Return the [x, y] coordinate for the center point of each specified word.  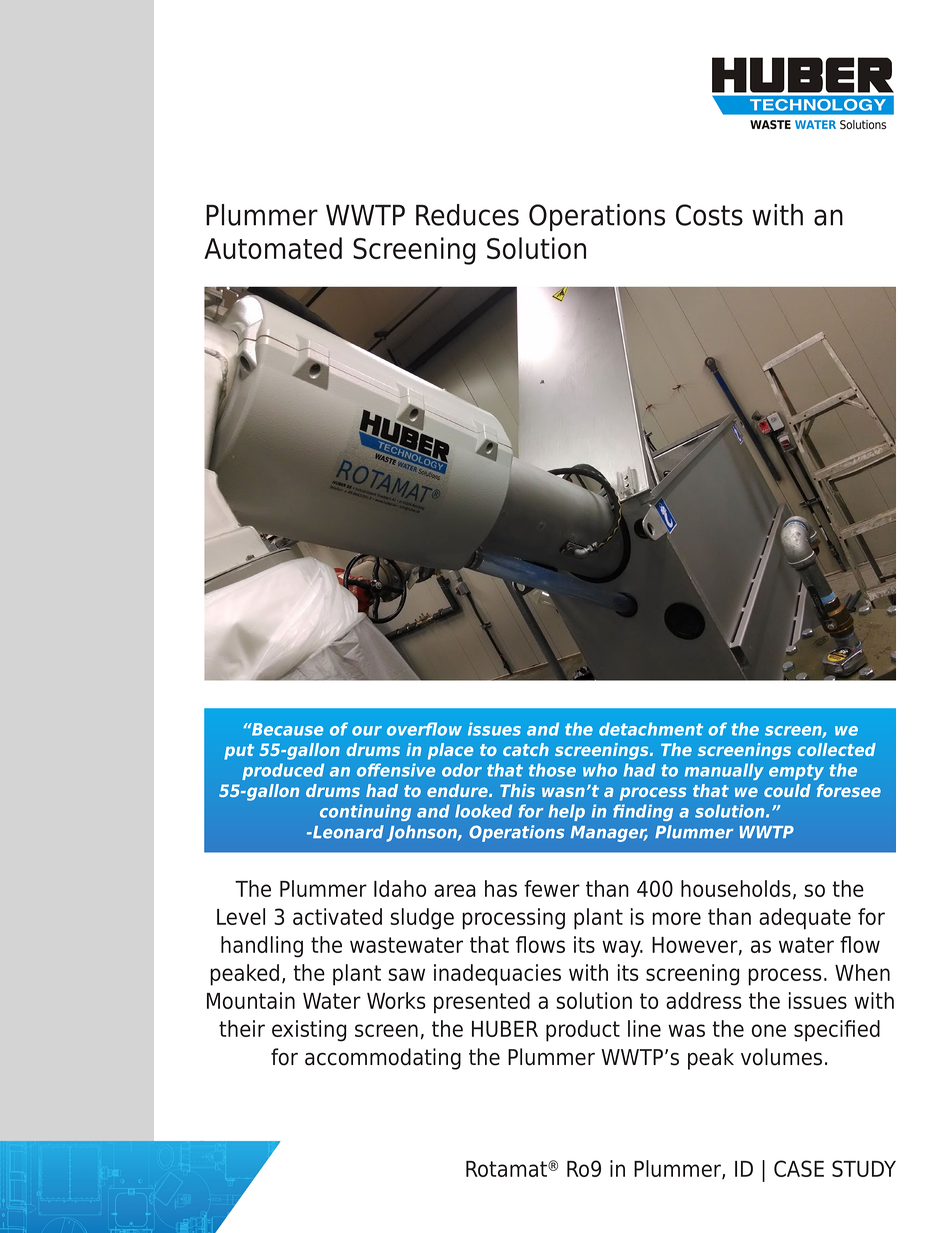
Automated [273, 248]
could [787, 790]
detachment [651, 729]
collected [836, 749]
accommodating [383, 1059]
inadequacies [497, 975]
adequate [805, 919]
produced [283, 771]
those [552, 770]
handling [262, 947]
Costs [709, 215]
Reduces [467, 215]
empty [796, 772]
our [367, 731]
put [239, 752]
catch [526, 749]
